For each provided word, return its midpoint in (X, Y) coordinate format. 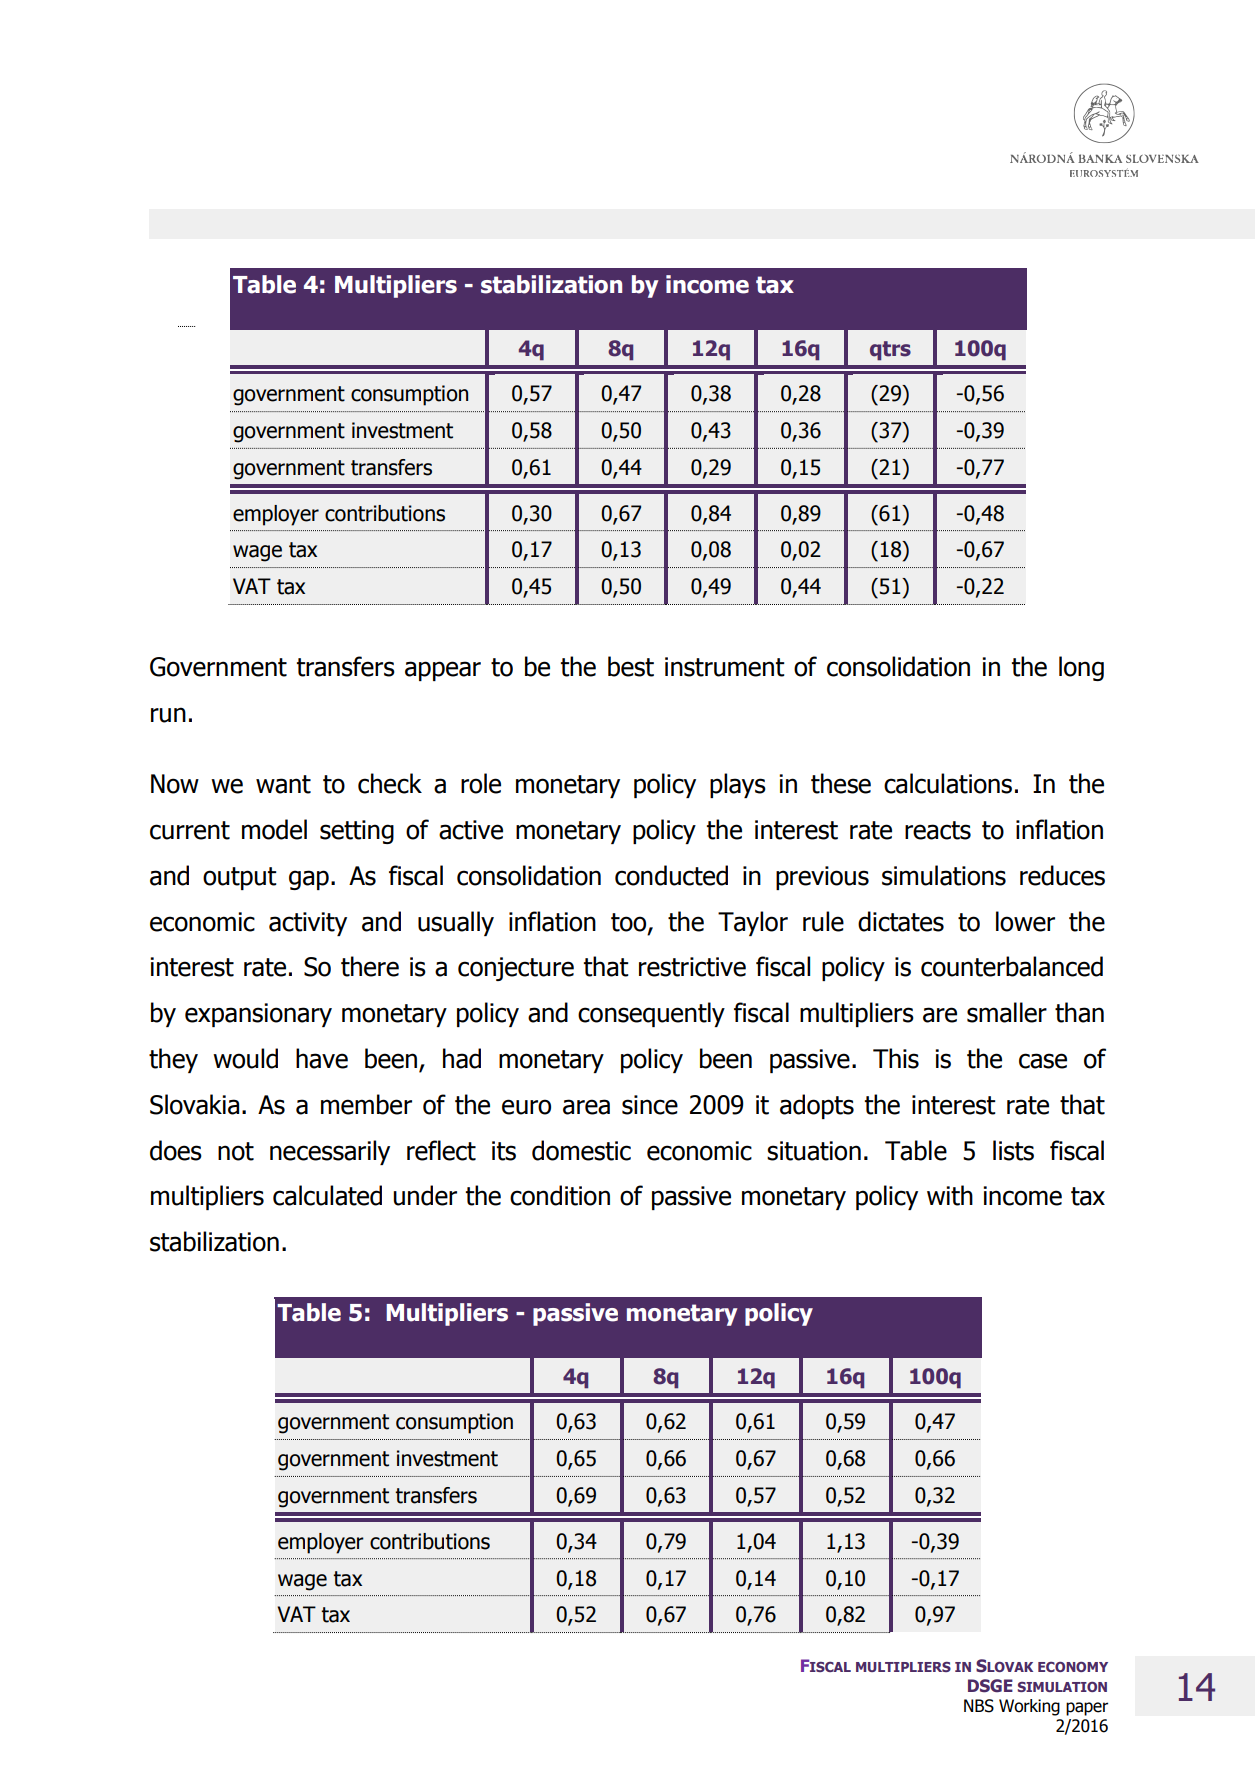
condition (560, 1195)
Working (1029, 1707)
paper (1087, 1709)
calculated (327, 1195)
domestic (581, 1150)
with (950, 1195)
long (1081, 668)
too (630, 923)
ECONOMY (1073, 1667)
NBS (979, 1706)
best (631, 666)
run (168, 715)
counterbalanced (1012, 966)
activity (308, 924)
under (425, 1195)
